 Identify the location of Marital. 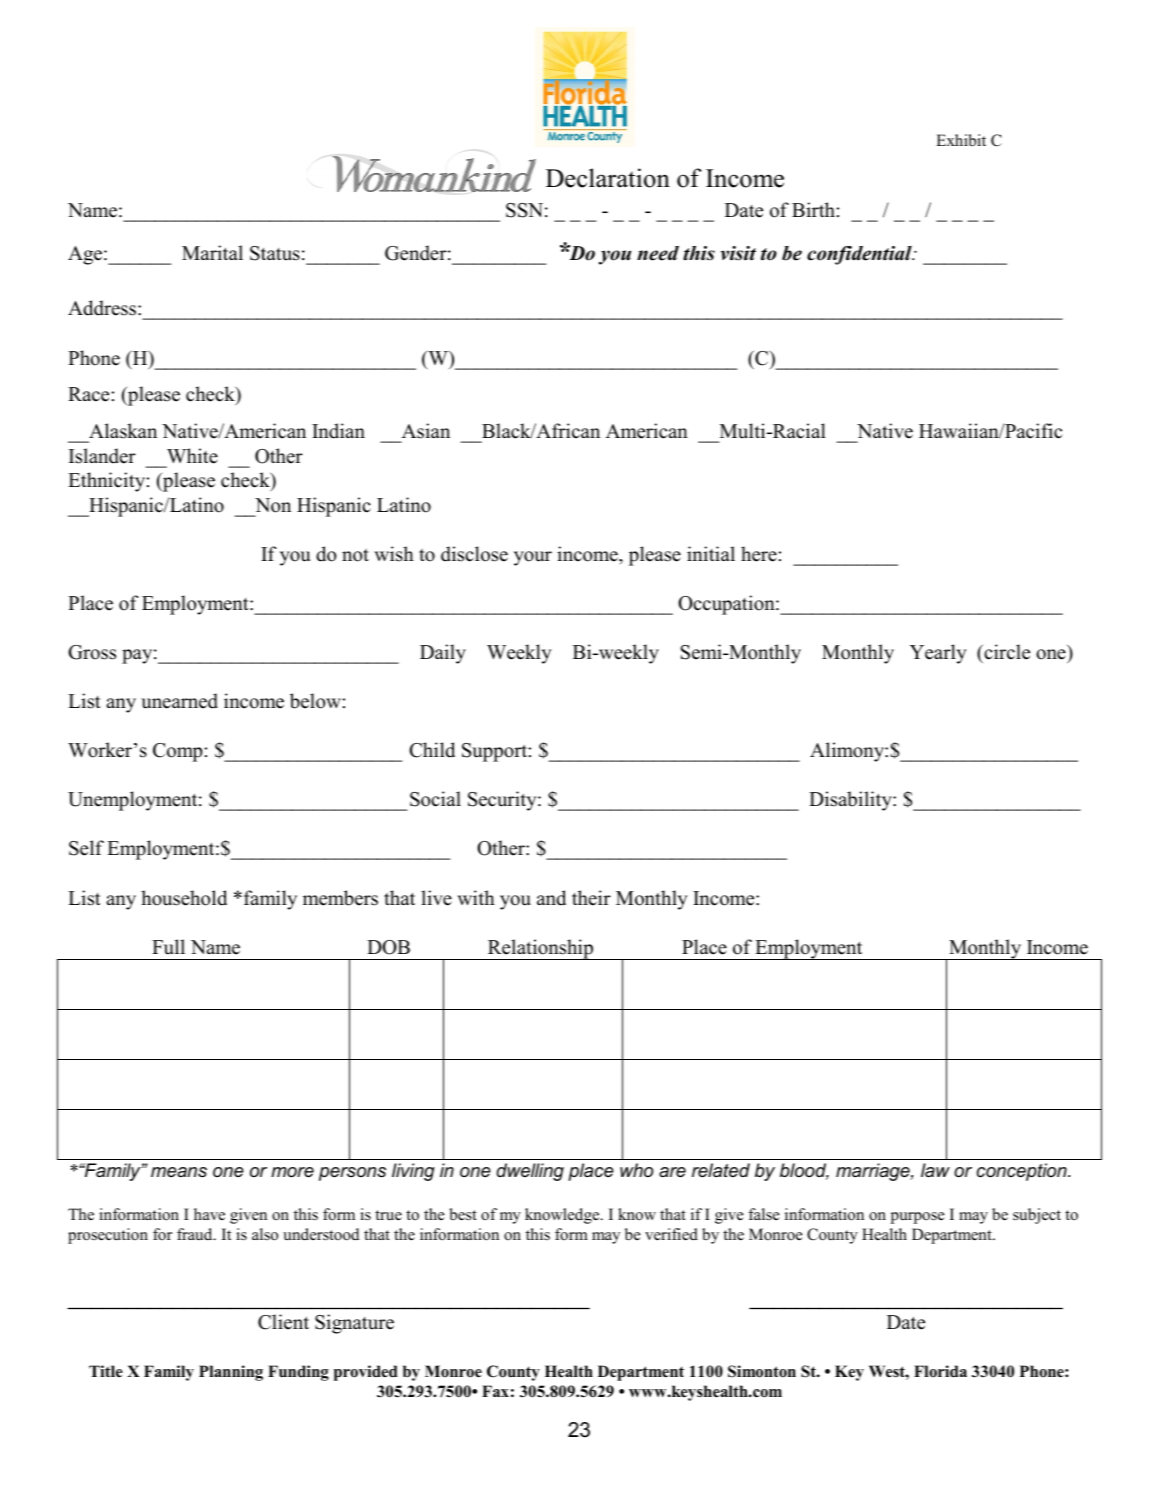
(212, 252).
